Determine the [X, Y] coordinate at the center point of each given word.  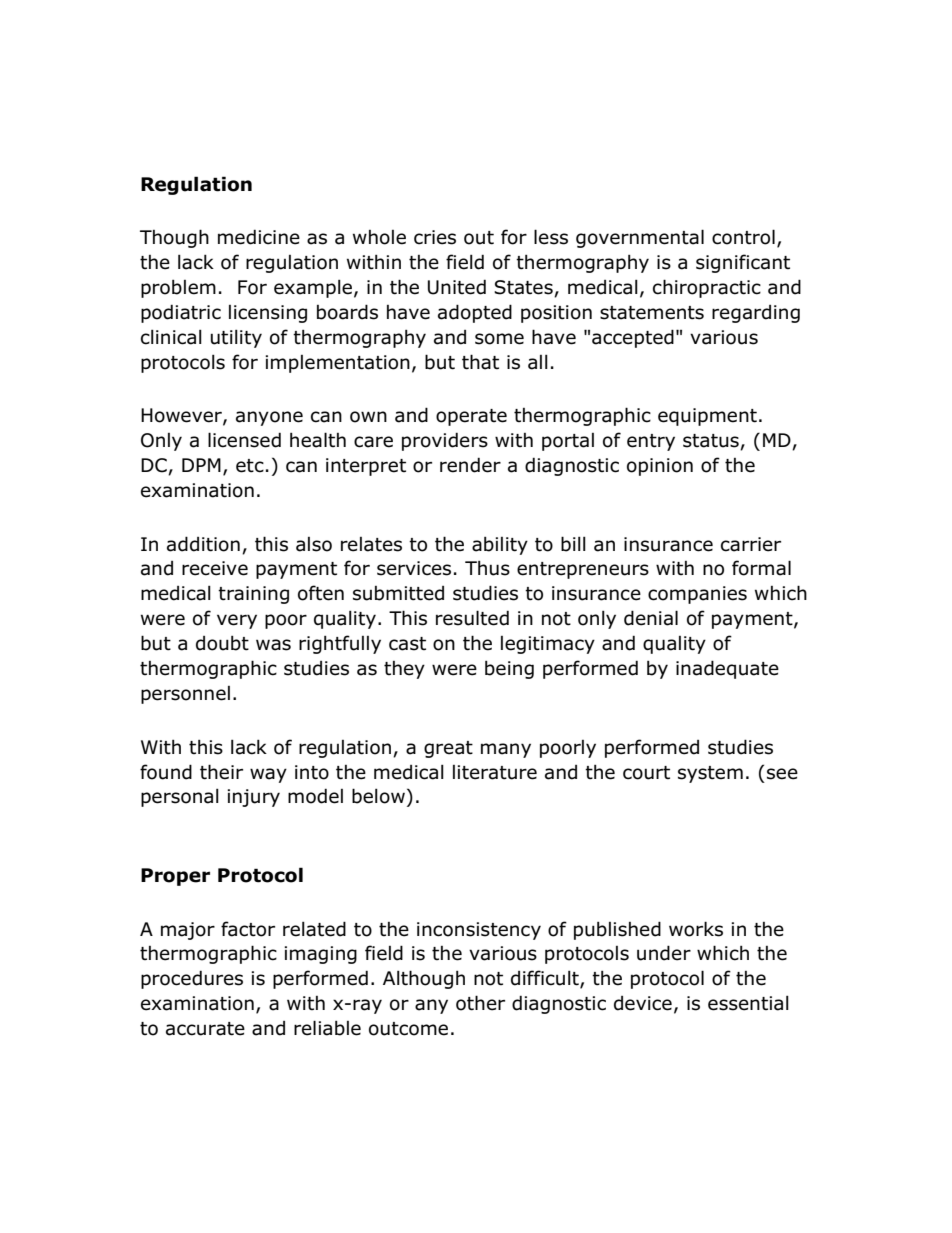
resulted [472, 618]
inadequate [727, 669]
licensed [244, 440]
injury [253, 798]
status [712, 442]
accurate [205, 1029]
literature [495, 772]
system [710, 774]
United [457, 287]
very [237, 621]
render [470, 465]
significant [743, 263]
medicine [259, 237]
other [480, 1003]
